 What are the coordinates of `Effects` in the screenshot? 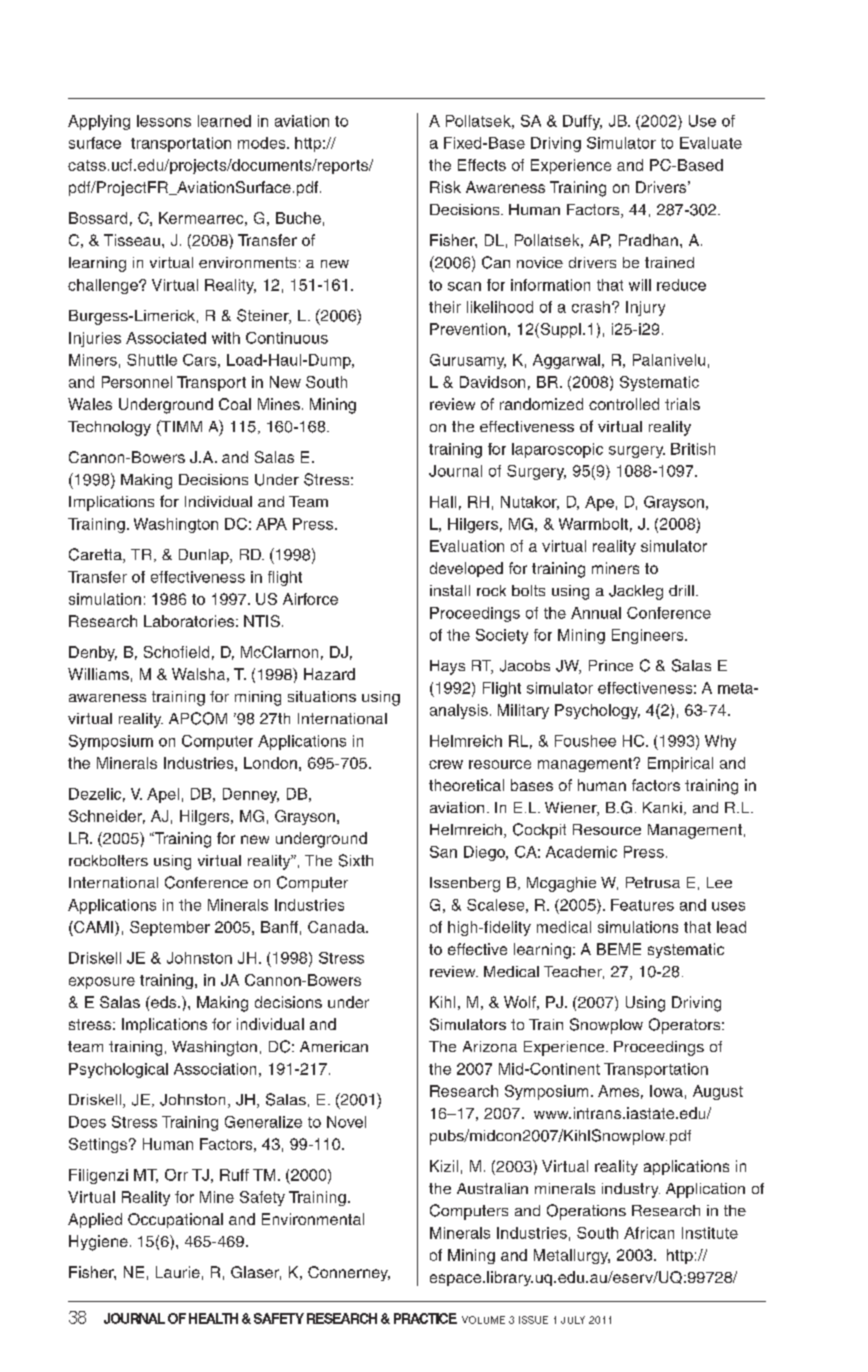 It's located at (482, 165).
